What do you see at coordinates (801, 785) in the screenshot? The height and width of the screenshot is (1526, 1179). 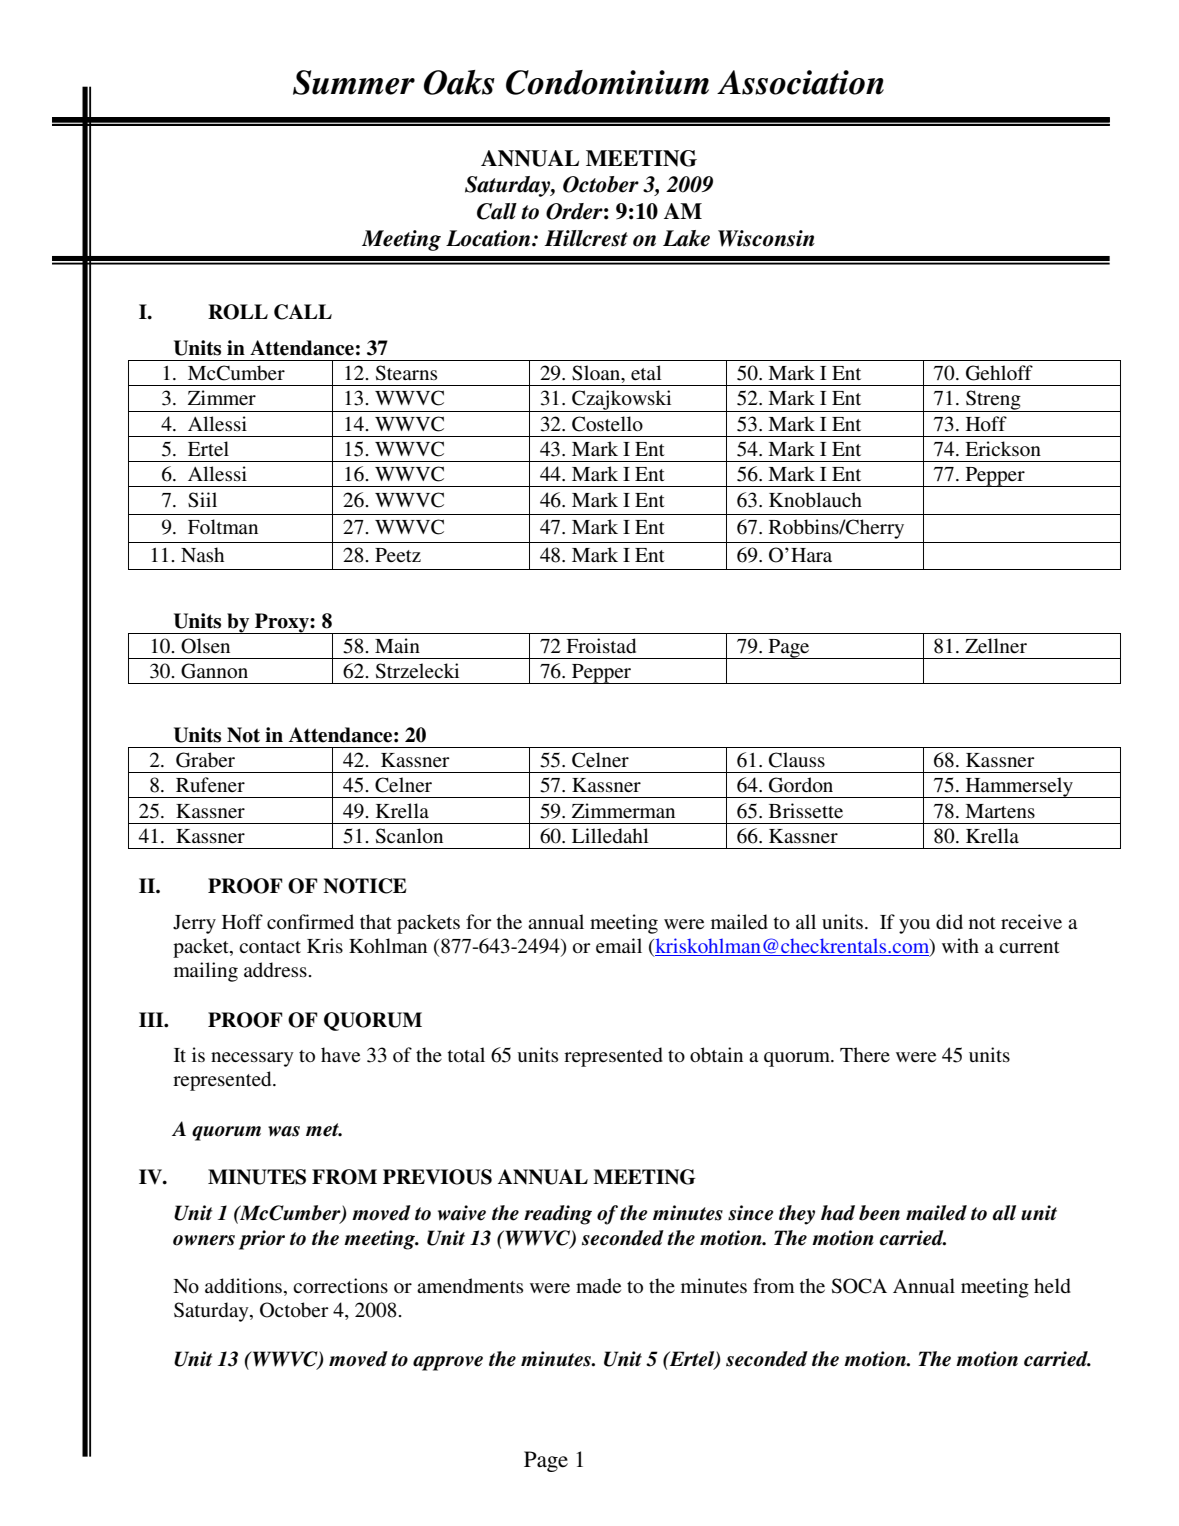 I see `Gordon` at bounding box center [801, 785].
